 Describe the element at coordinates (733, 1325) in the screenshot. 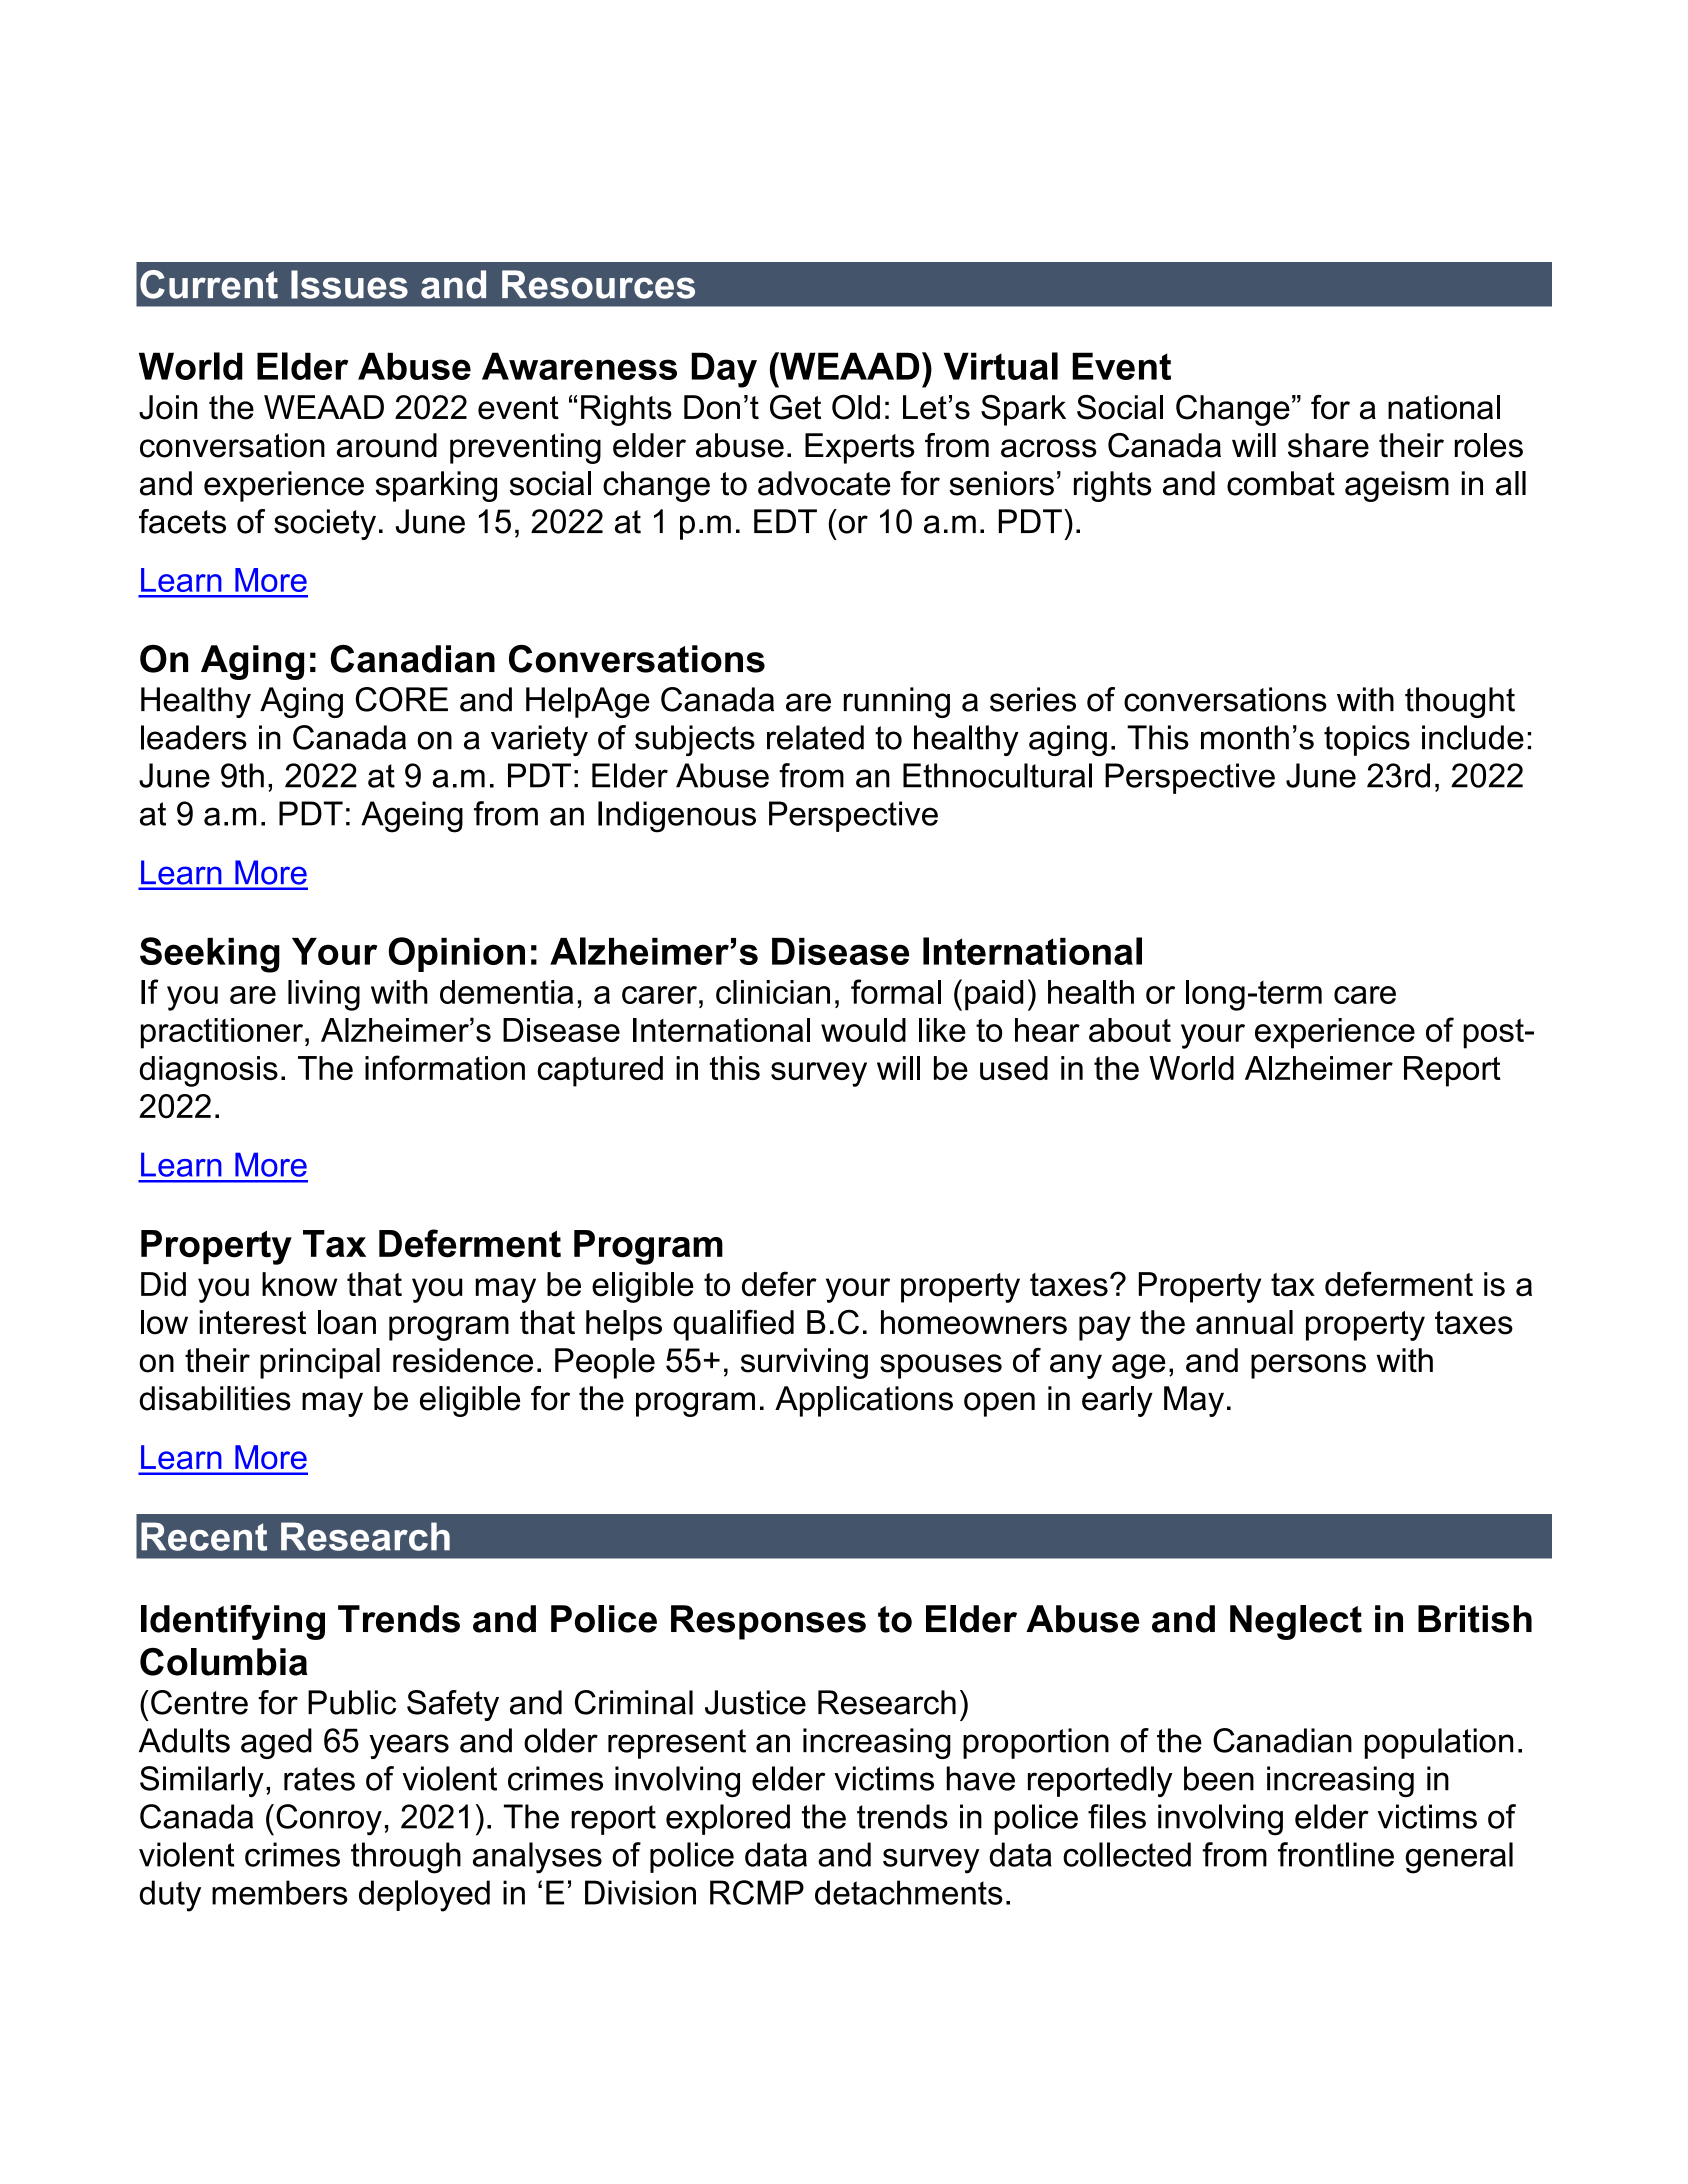

I see `qualified` at that location.
